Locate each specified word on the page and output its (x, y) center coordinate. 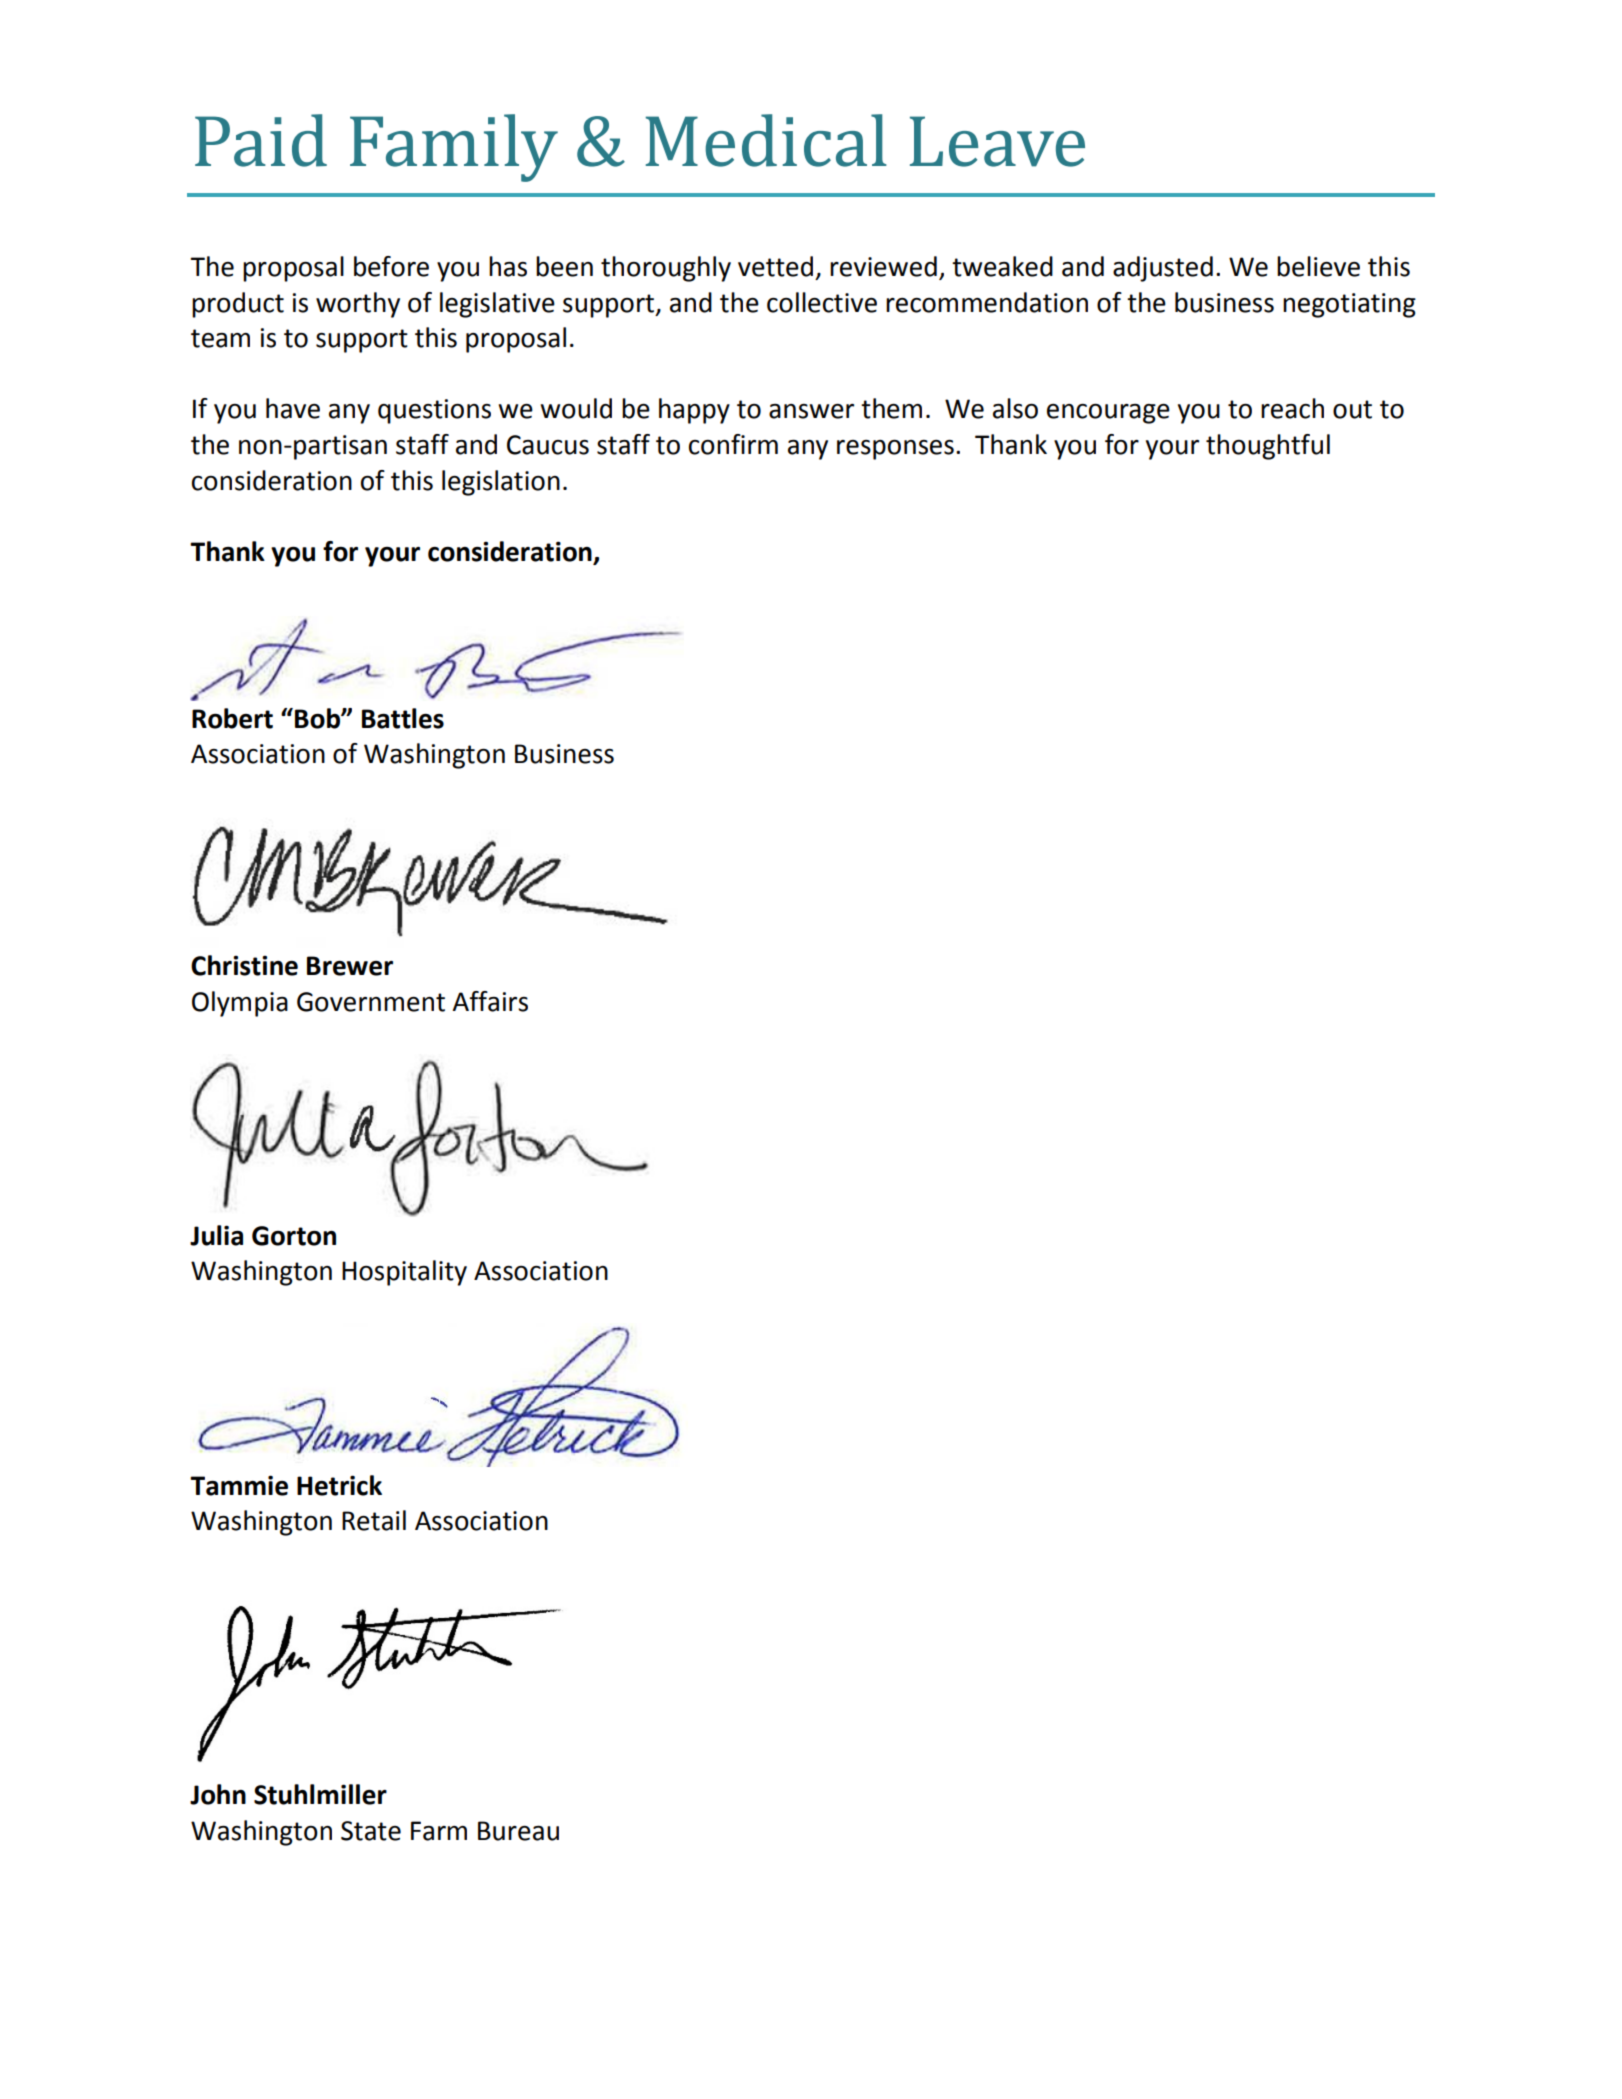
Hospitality (404, 1273)
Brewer (350, 966)
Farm (439, 1831)
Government (371, 1002)
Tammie (239, 1485)
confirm (733, 444)
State (371, 1831)
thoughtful (1268, 447)
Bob (318, 718)
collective (822, 302)
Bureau (518, 1831)
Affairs (490, 1001)
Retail (374, 1520)
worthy (358, 305)
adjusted (1163, 269)
